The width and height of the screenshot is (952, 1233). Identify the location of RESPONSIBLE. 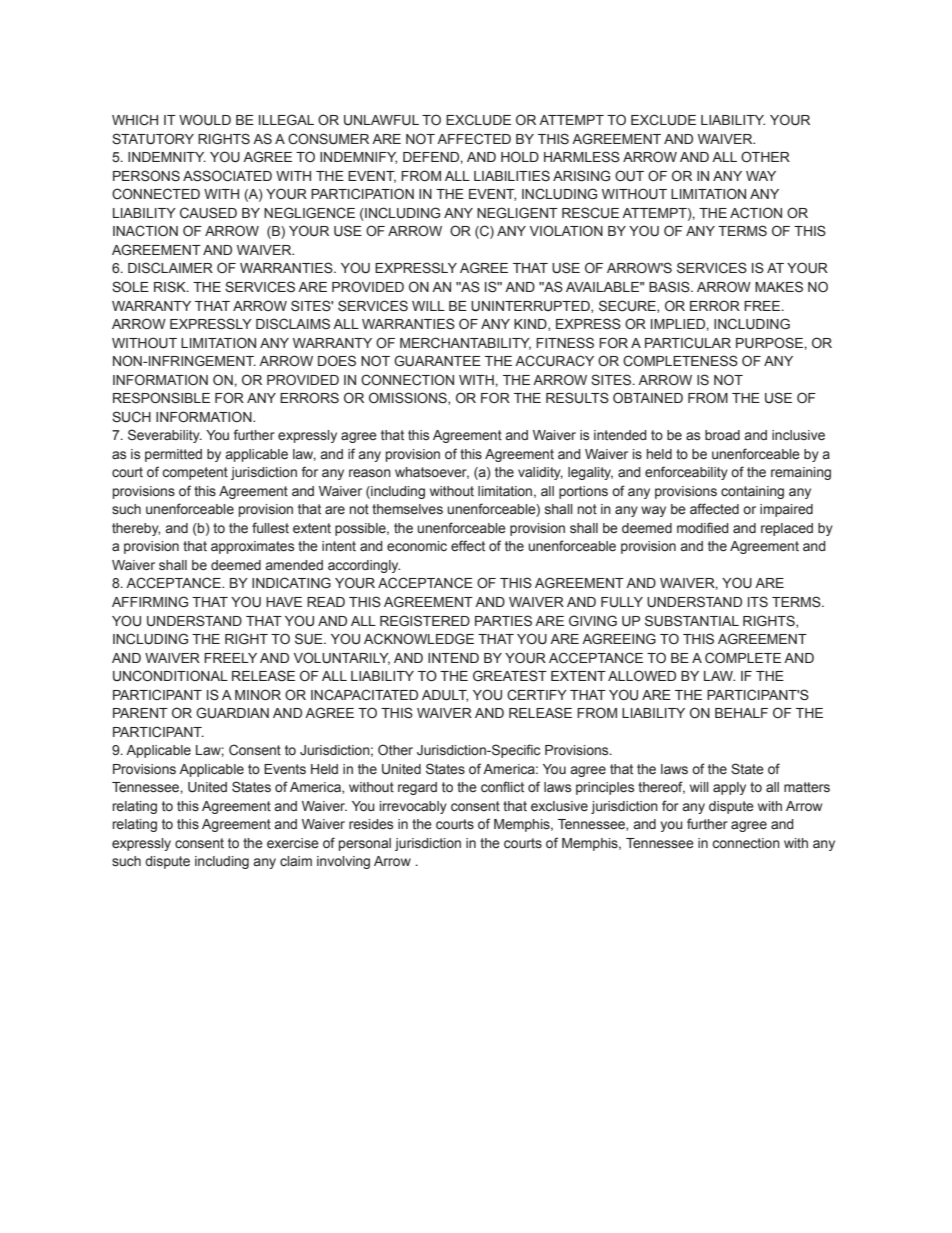
(161, 398).
